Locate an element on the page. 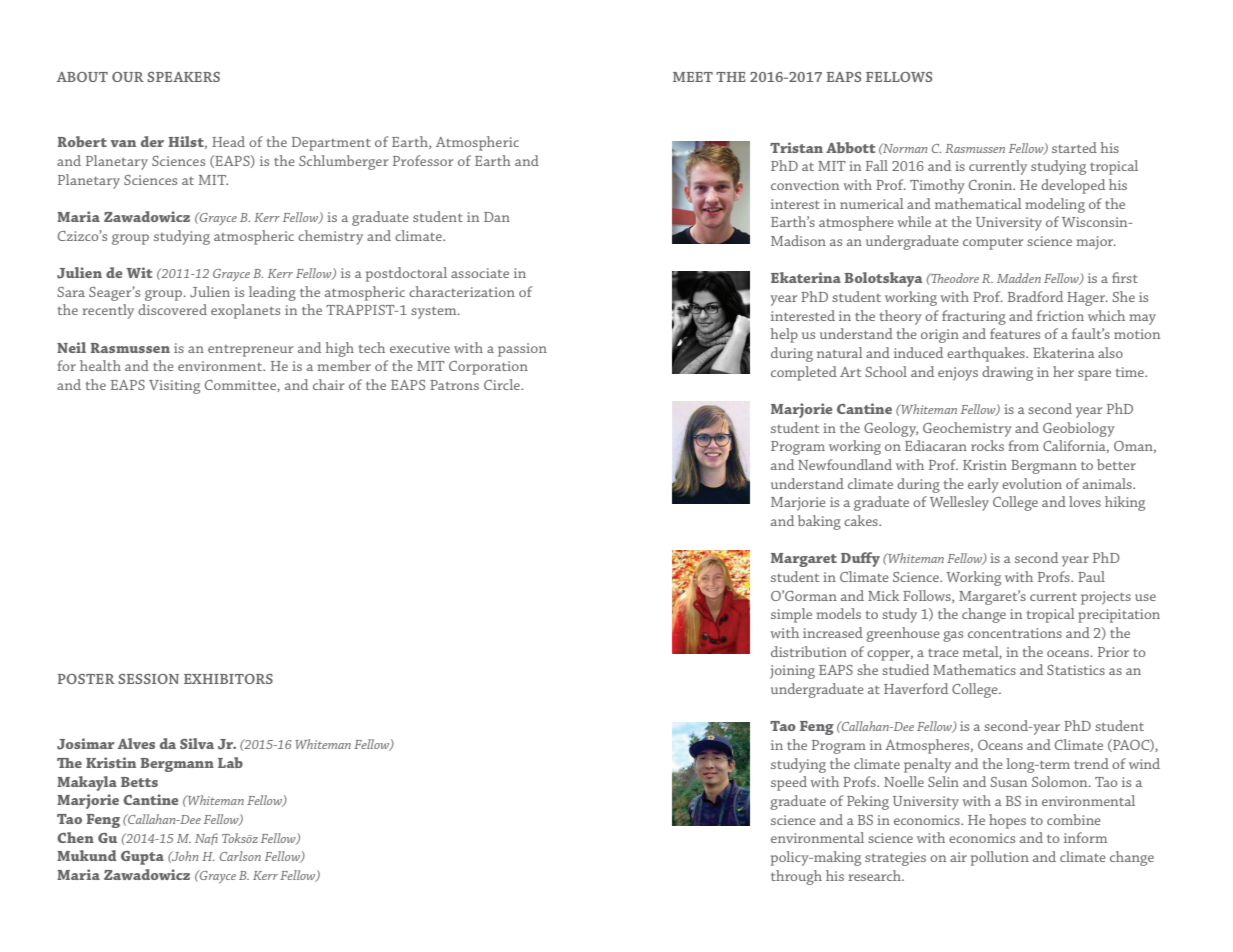 The height and width of the page is (952, 1233). Carlson is located at coordinates (240, 856).
